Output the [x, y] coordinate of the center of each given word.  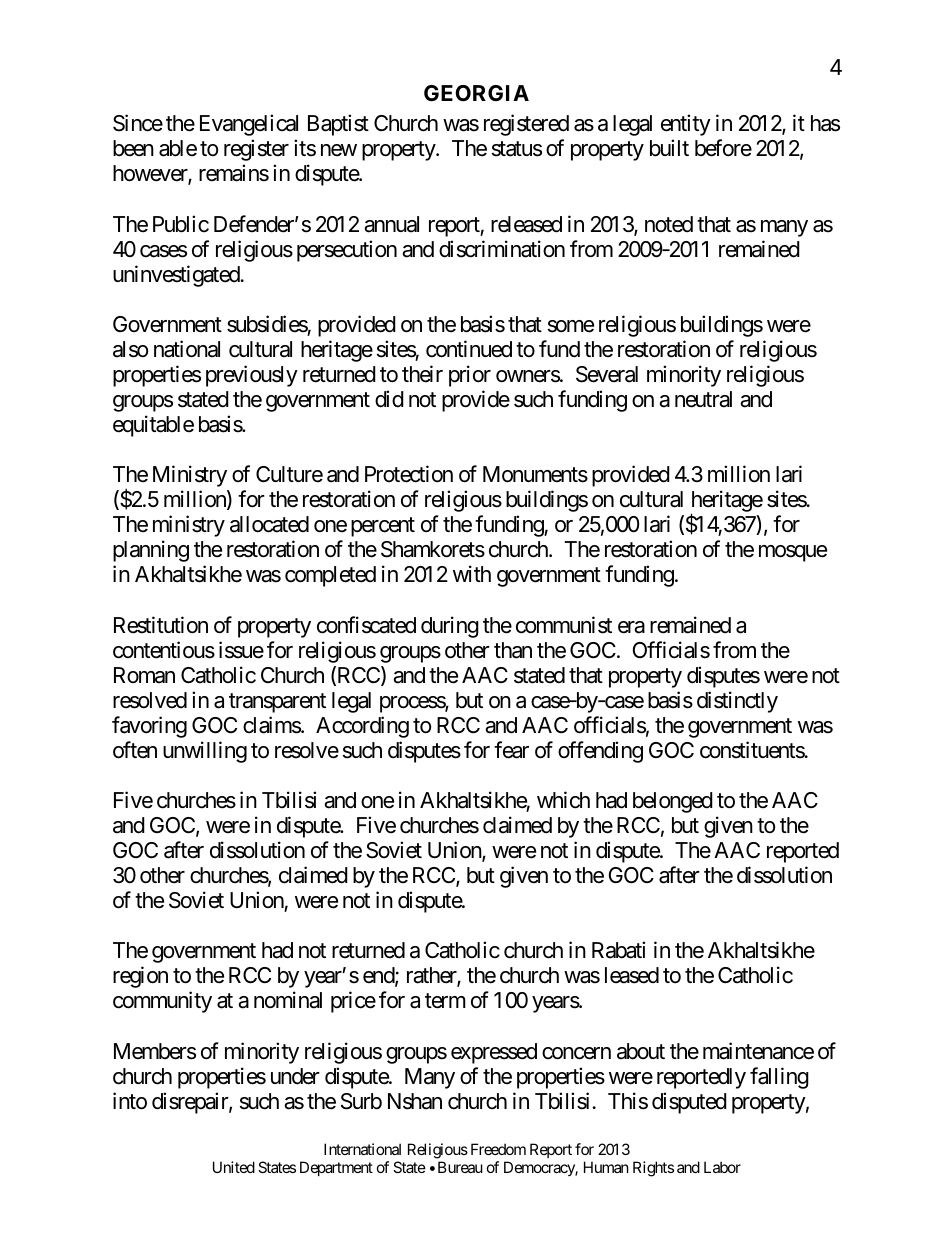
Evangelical [249, 125]
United [234, 1167]
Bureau [460, 1167]
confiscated [366, 625]
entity [686, 125]
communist [564, 625]
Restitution [161, 625]
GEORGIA [476, 93]
